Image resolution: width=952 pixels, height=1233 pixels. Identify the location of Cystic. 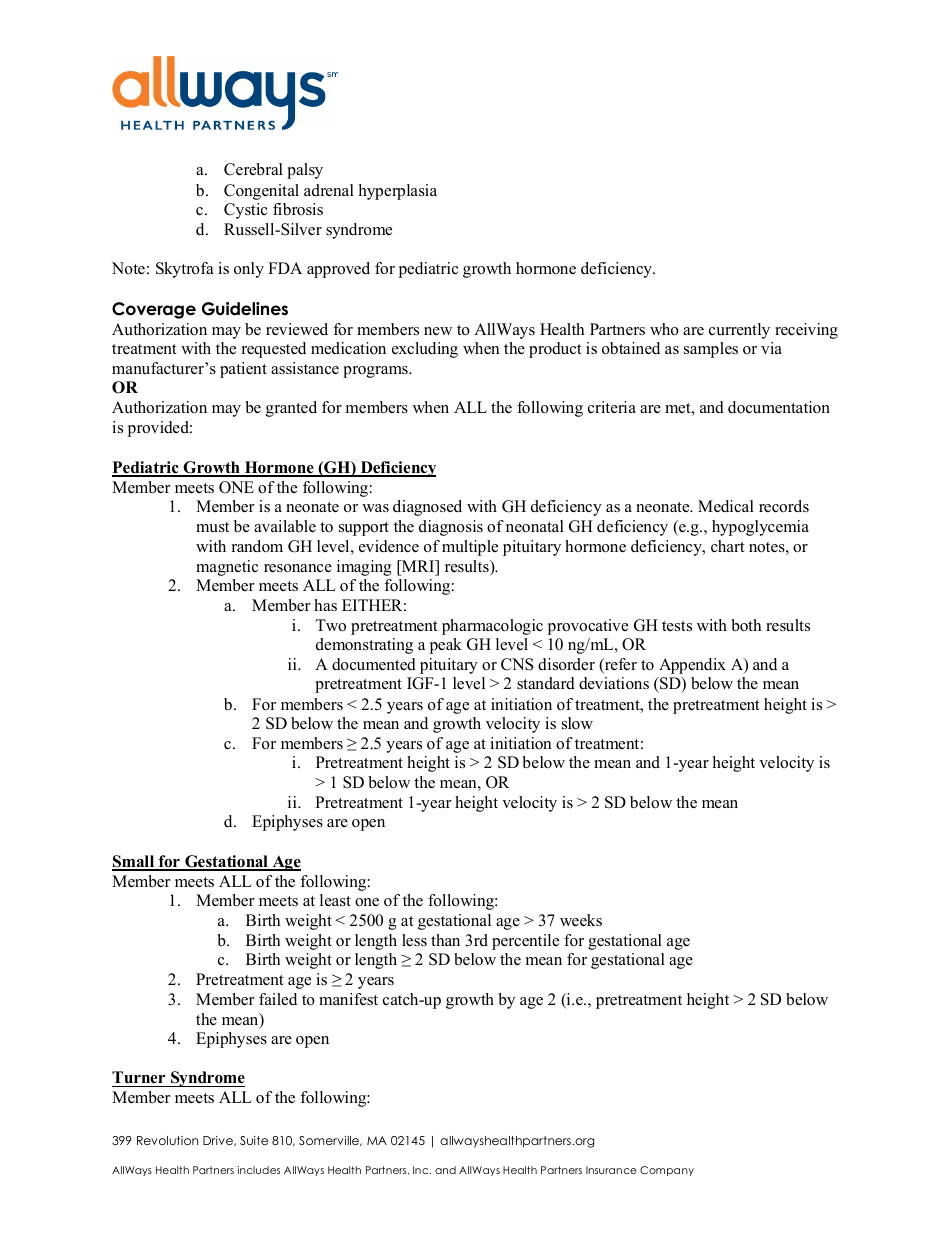
(246, 211).
